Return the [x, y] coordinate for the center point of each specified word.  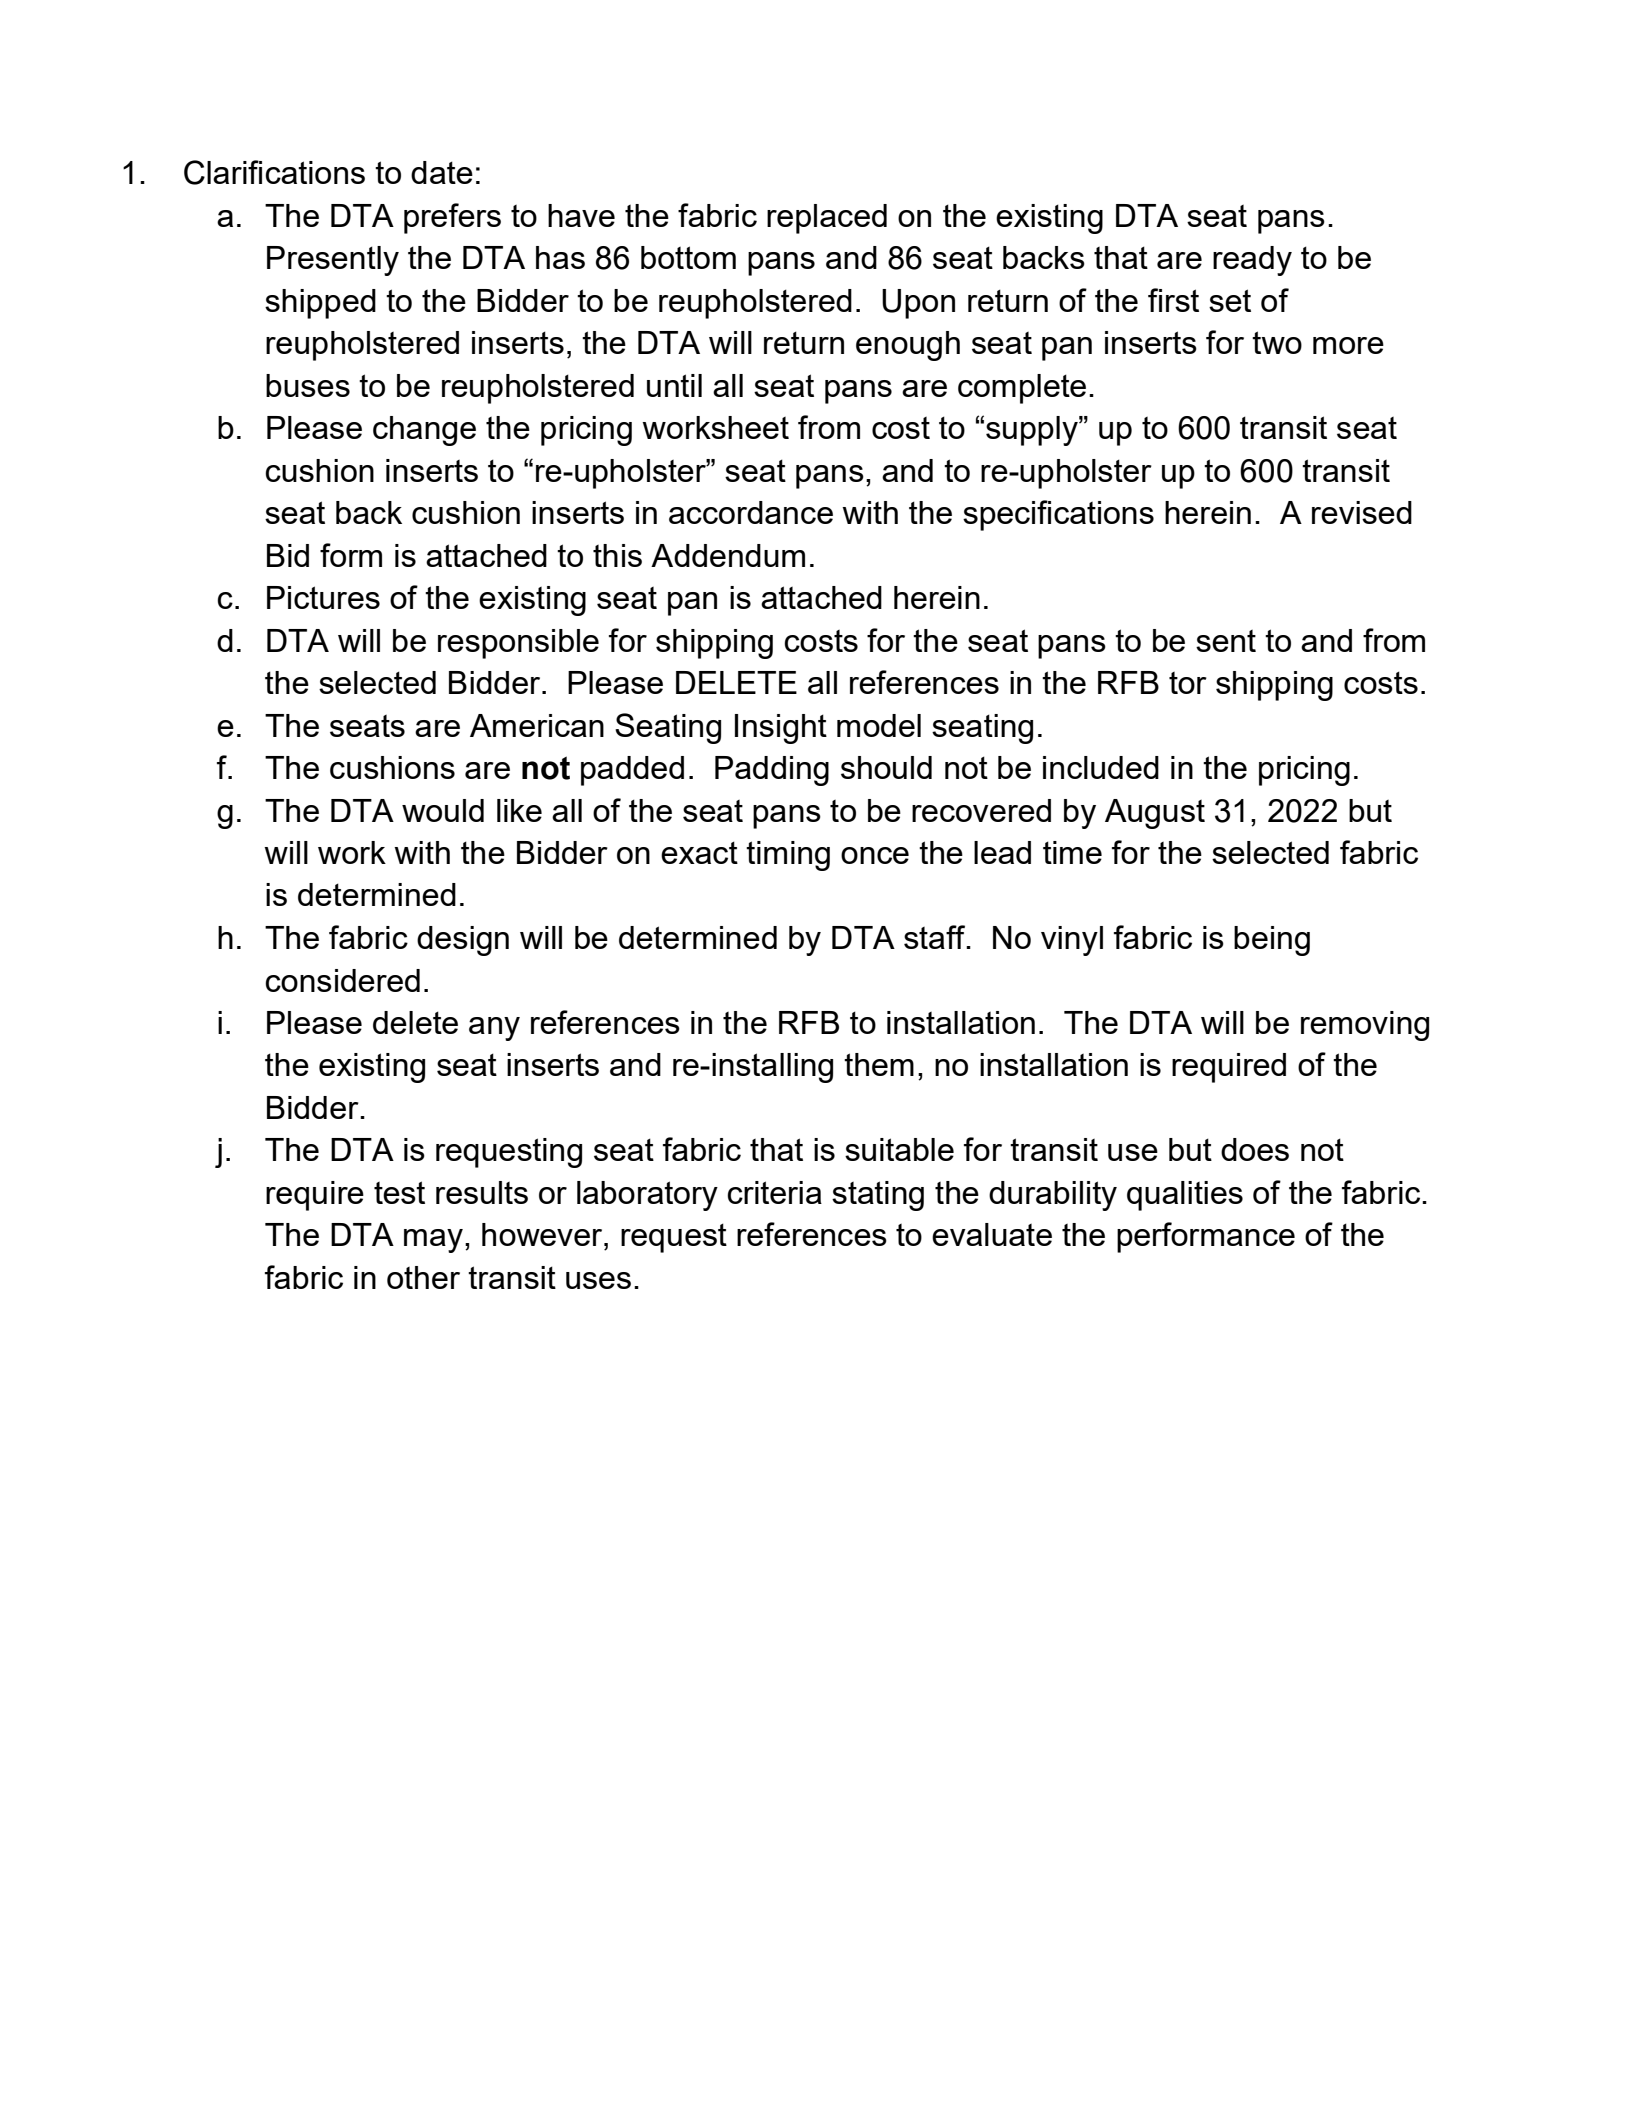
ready [1252, 261]
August [1155, 814]
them [879, 1064]
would [443, 810]
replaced [827, 219]
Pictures [323, 597]
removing [1365, 1026]
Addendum [728, 555]
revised [1362, 512]
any [494, 1029]
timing [788, 856]
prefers [452, 218]
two [1277, 342]
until [674, 385]
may [433, 1241]
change [424, 431]
